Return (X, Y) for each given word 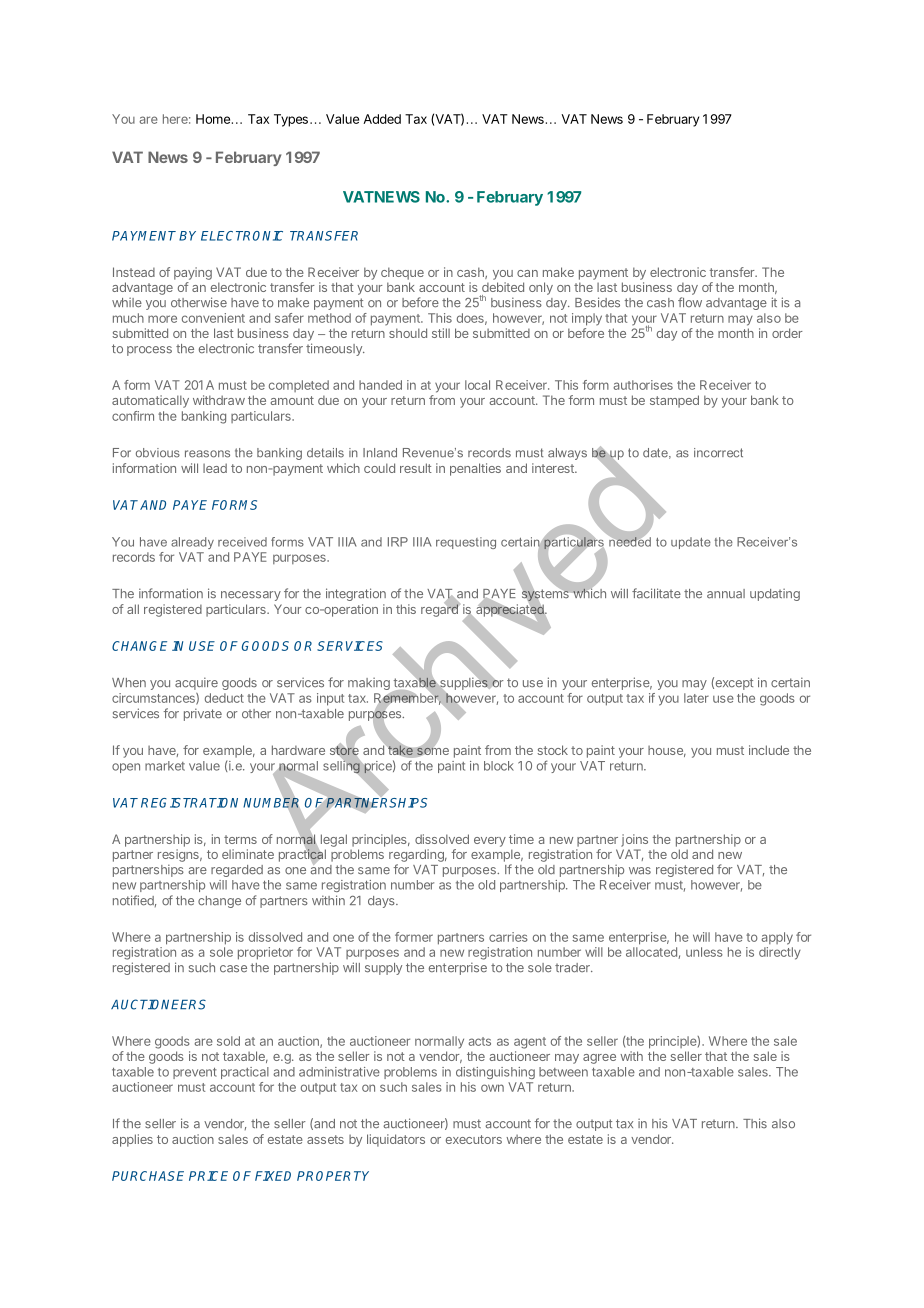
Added (382, 119)
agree (599, 1059)
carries (508, 937)
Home (213, 119)
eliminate (248, 854)
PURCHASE (148, 1176)
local (477, 385)
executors (474, 1139)
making (370, 685)
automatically (150, 401)
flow (690, 302)
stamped (674, 401)
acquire (196, 683)
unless (704, 952)
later (696, 698)
